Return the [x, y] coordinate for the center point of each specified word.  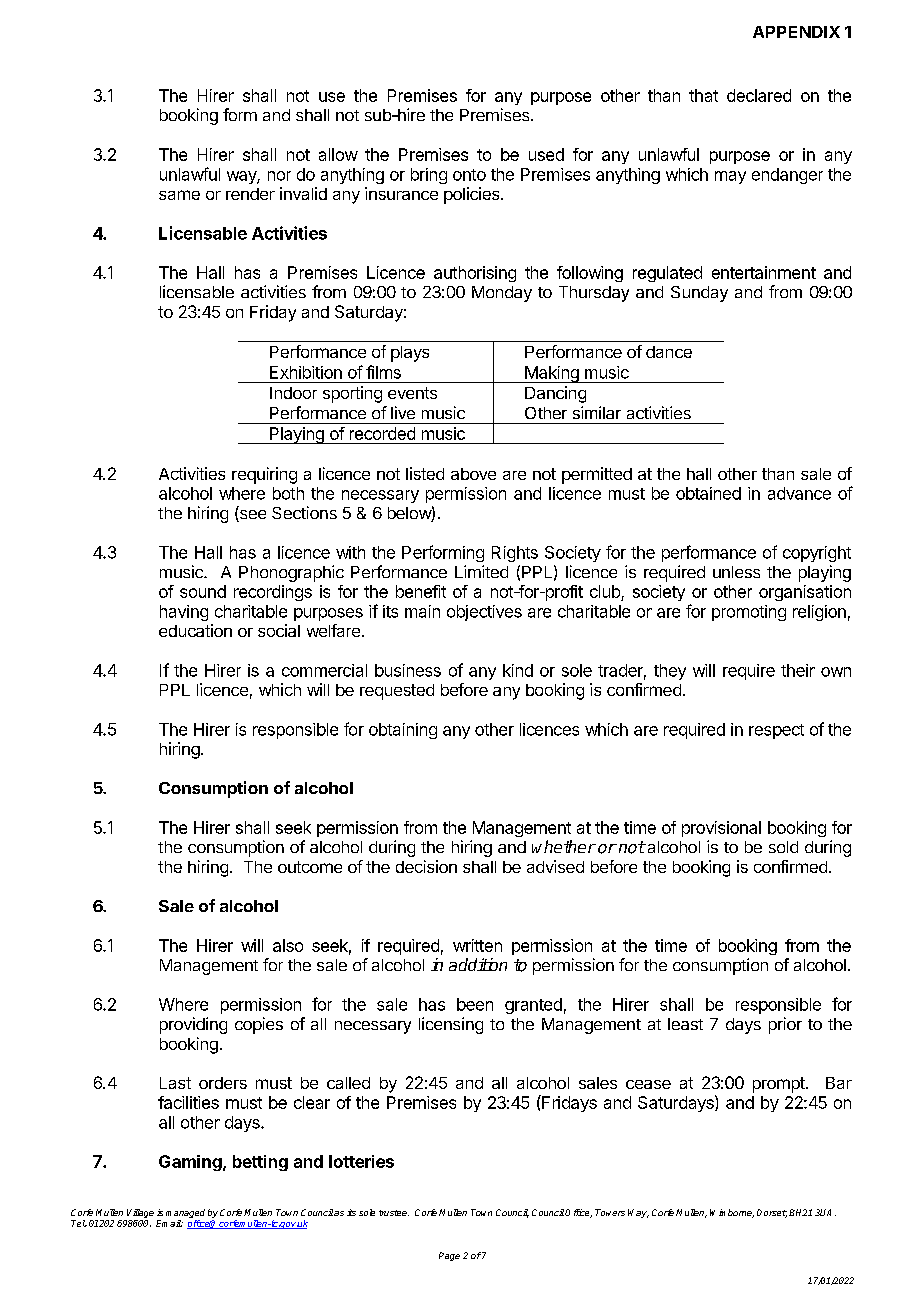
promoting [749, 613]
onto [469, 175]
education [195, 630]
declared [759, 95]
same [179, 195]
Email [169, 1223]
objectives [484, 613]
